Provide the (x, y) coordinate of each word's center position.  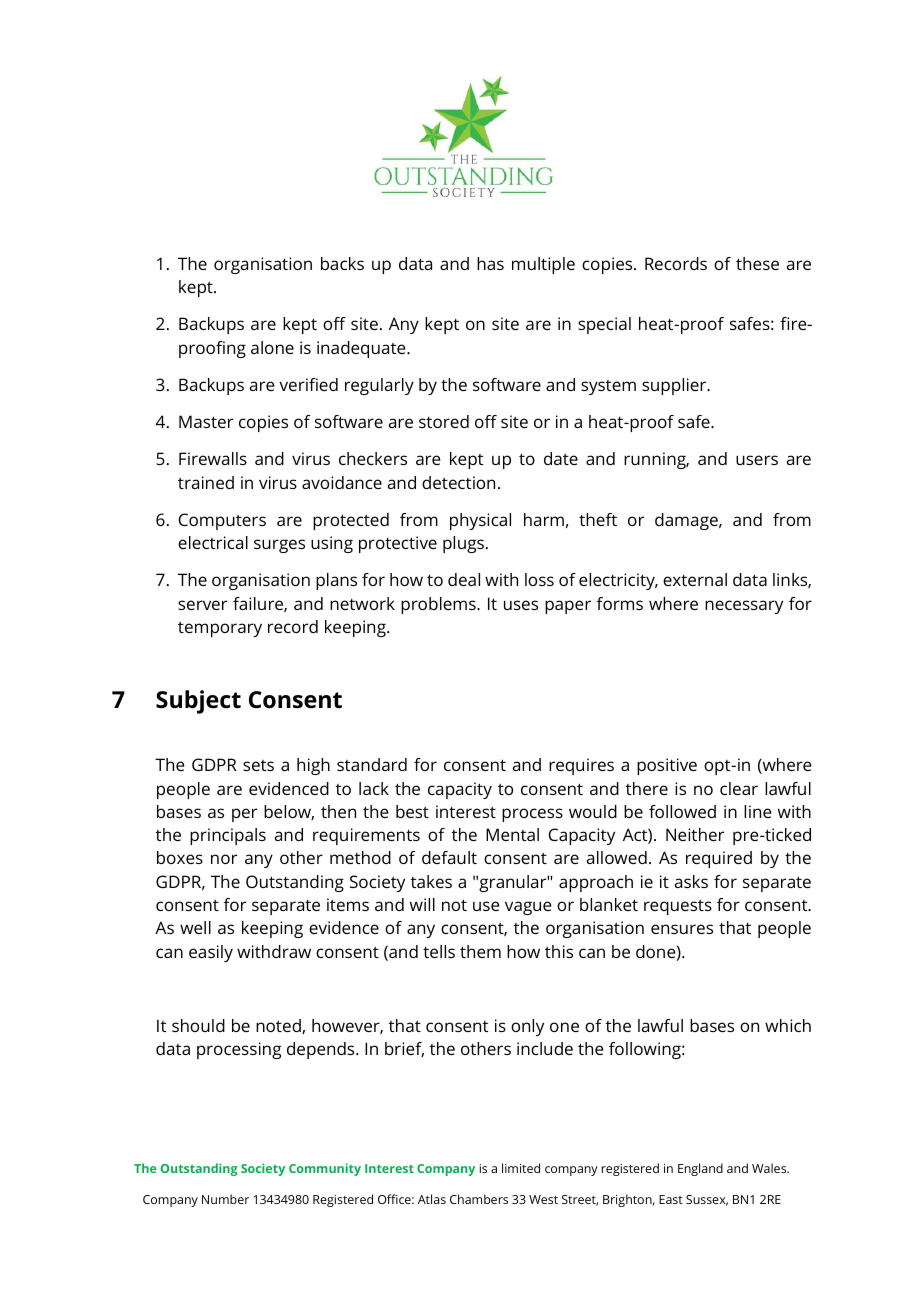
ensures (682, 929)
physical (480, 521)
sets (258, 765)
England (700, 1169)
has (490, 263)
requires (581, 766)
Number (225, 1199)
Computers (222, 521)
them (480, 951)
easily (211, 953)
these (757, 263)
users (757, 460)
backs (342, 263)
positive (667, 766)
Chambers (479, 1199)
